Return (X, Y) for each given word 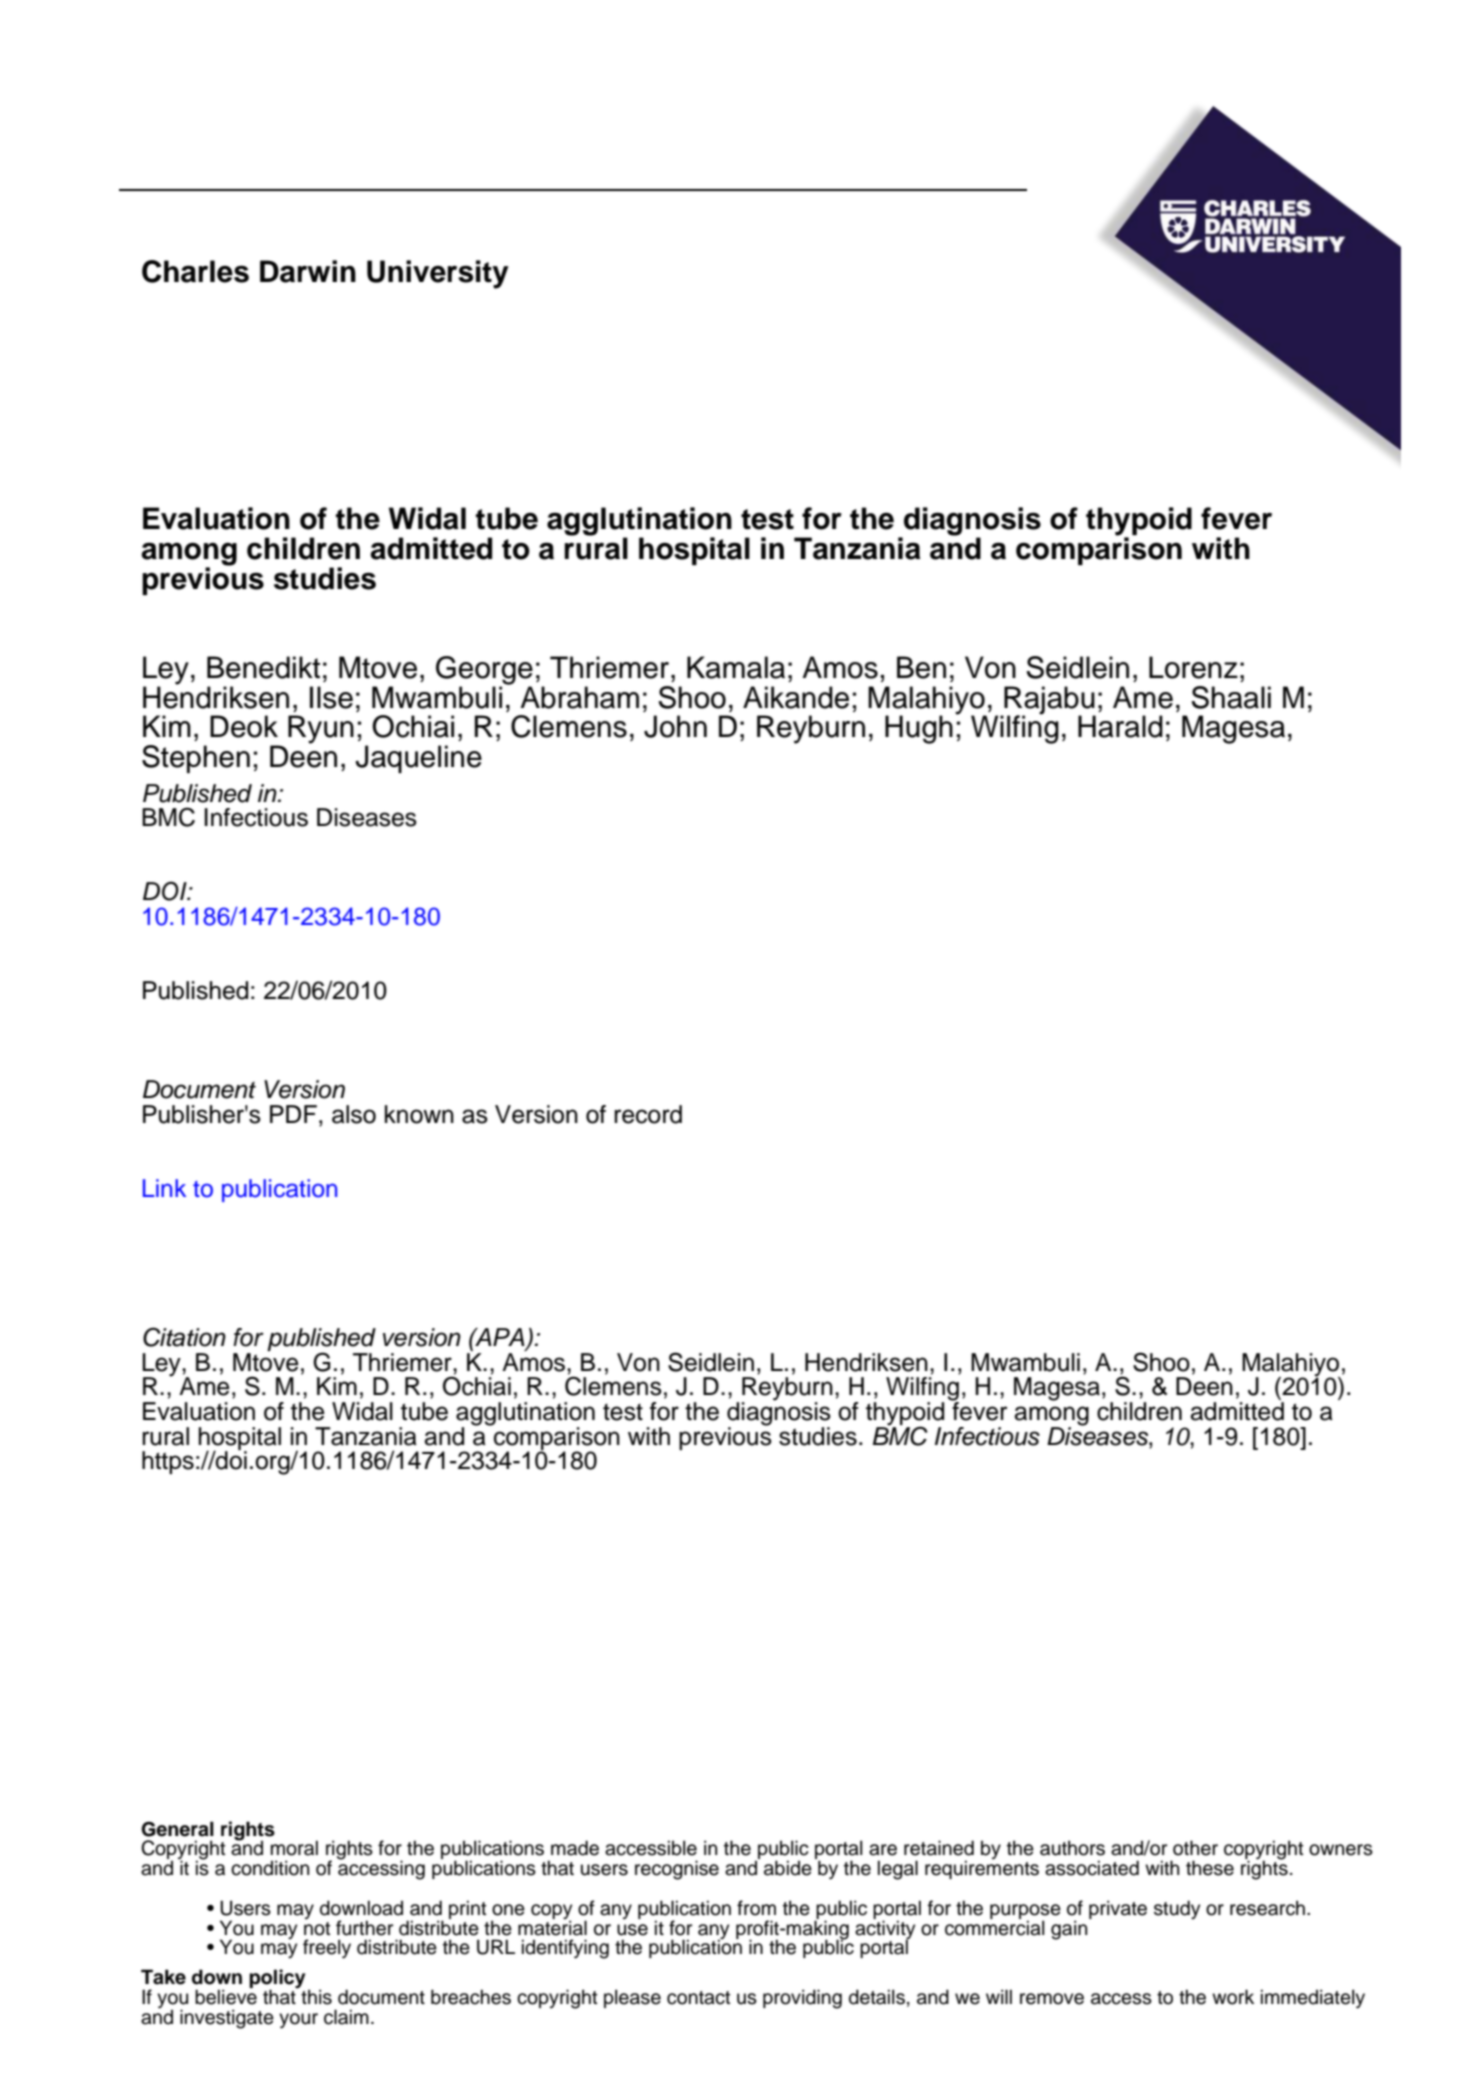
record (648, 1114)
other (1195, 1848)
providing (802, 1999)
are (883, 1850)
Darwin (308, 271)
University (438, 274)
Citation (184, 1337)
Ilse (331, 697)
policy (277, 1980)
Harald (1120, 726)
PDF (293, 1114)
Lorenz (1193, 667)
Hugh (919, 729)
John (675, 726)
